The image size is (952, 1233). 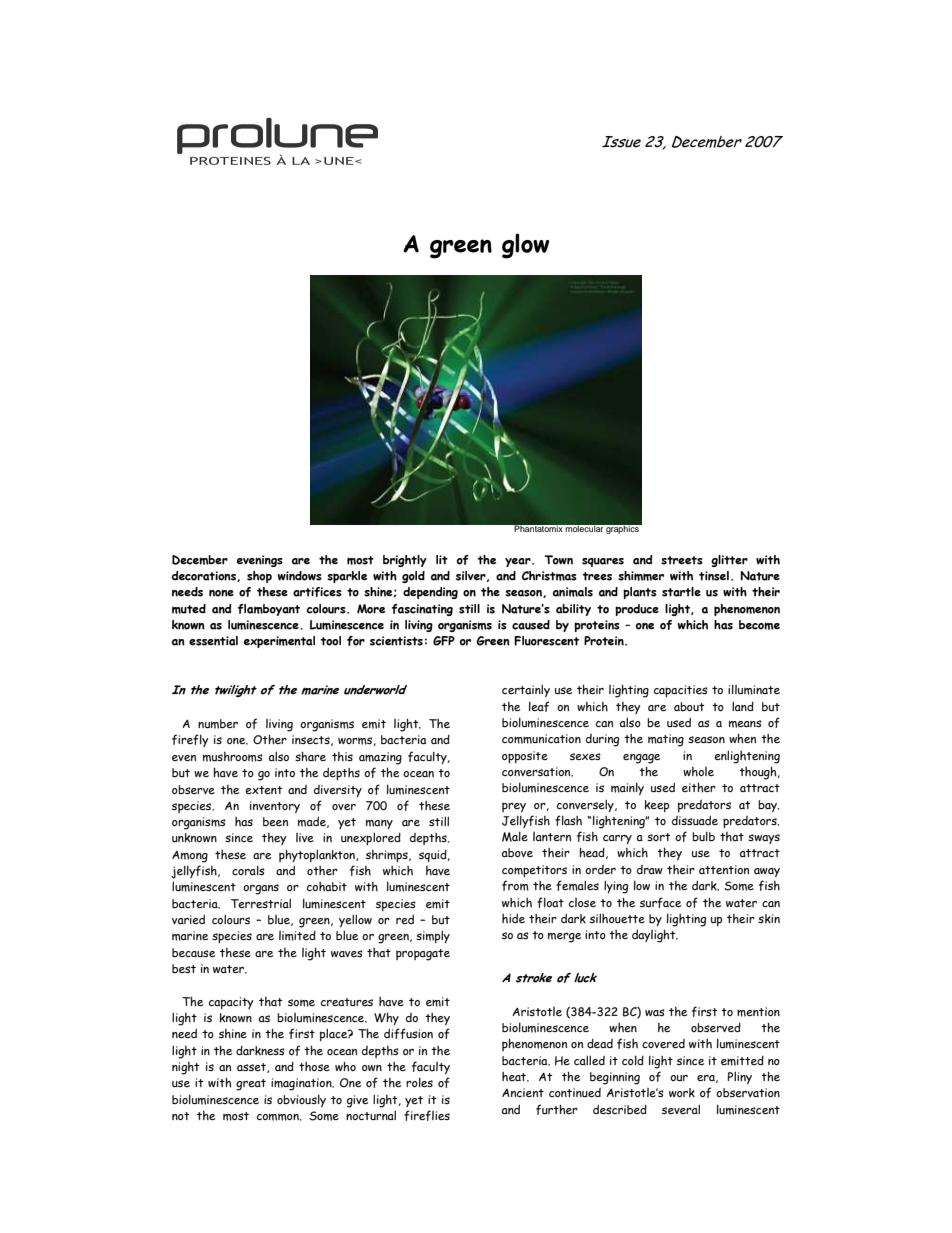 What do you see at coordinates (660, 902) in the screenshot?
I see `surface` at bounding box center [660, 902].
